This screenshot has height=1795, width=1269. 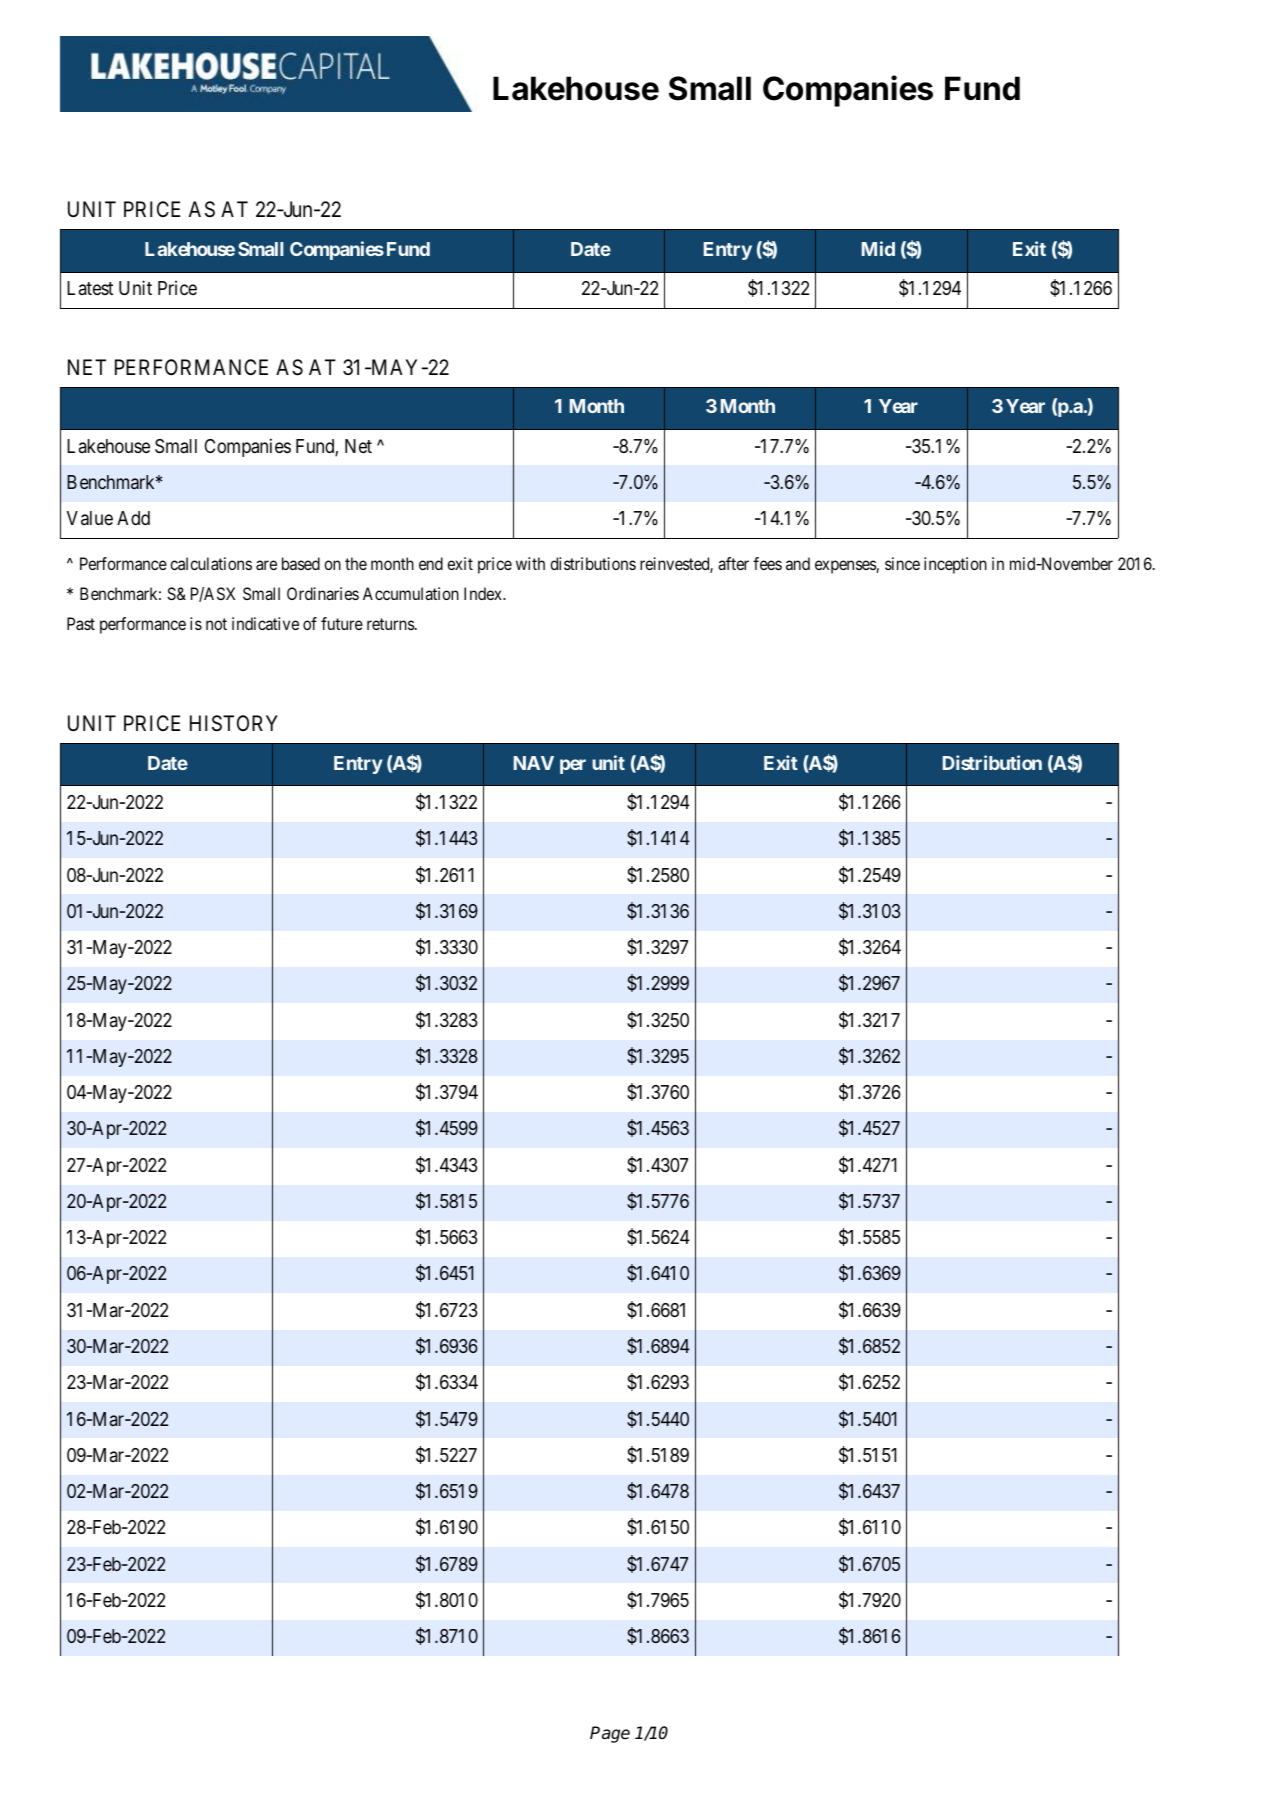 What do you see at coordinates (610, 1734) in the screenshot?
I see `Page` at bounding box center [610, 1734].
